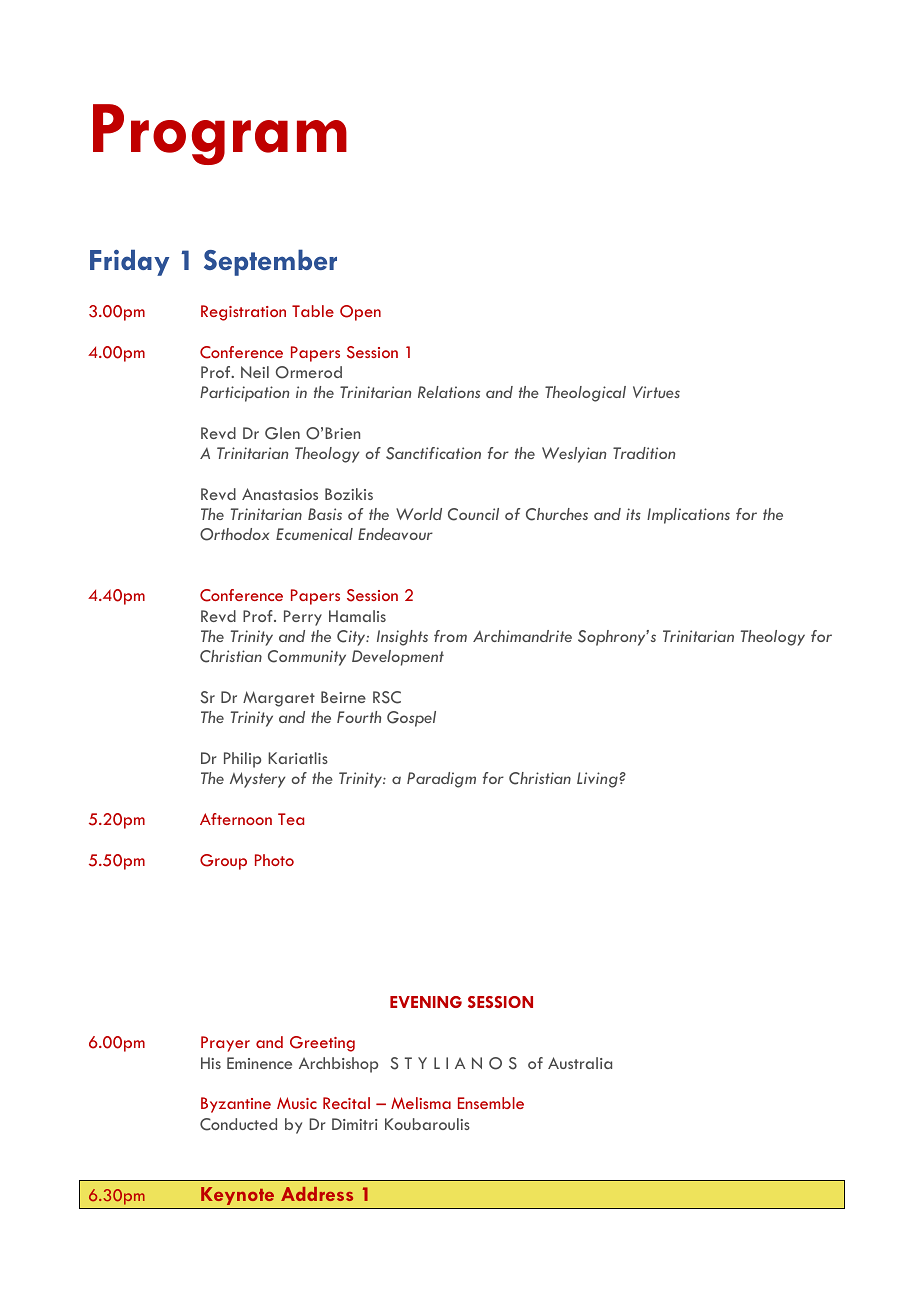 Image resolution: width=924 pixels, height=1309 pixels. Describe the element at coordinates (360, 313) in the screenshot. I see `Open` at that location.
